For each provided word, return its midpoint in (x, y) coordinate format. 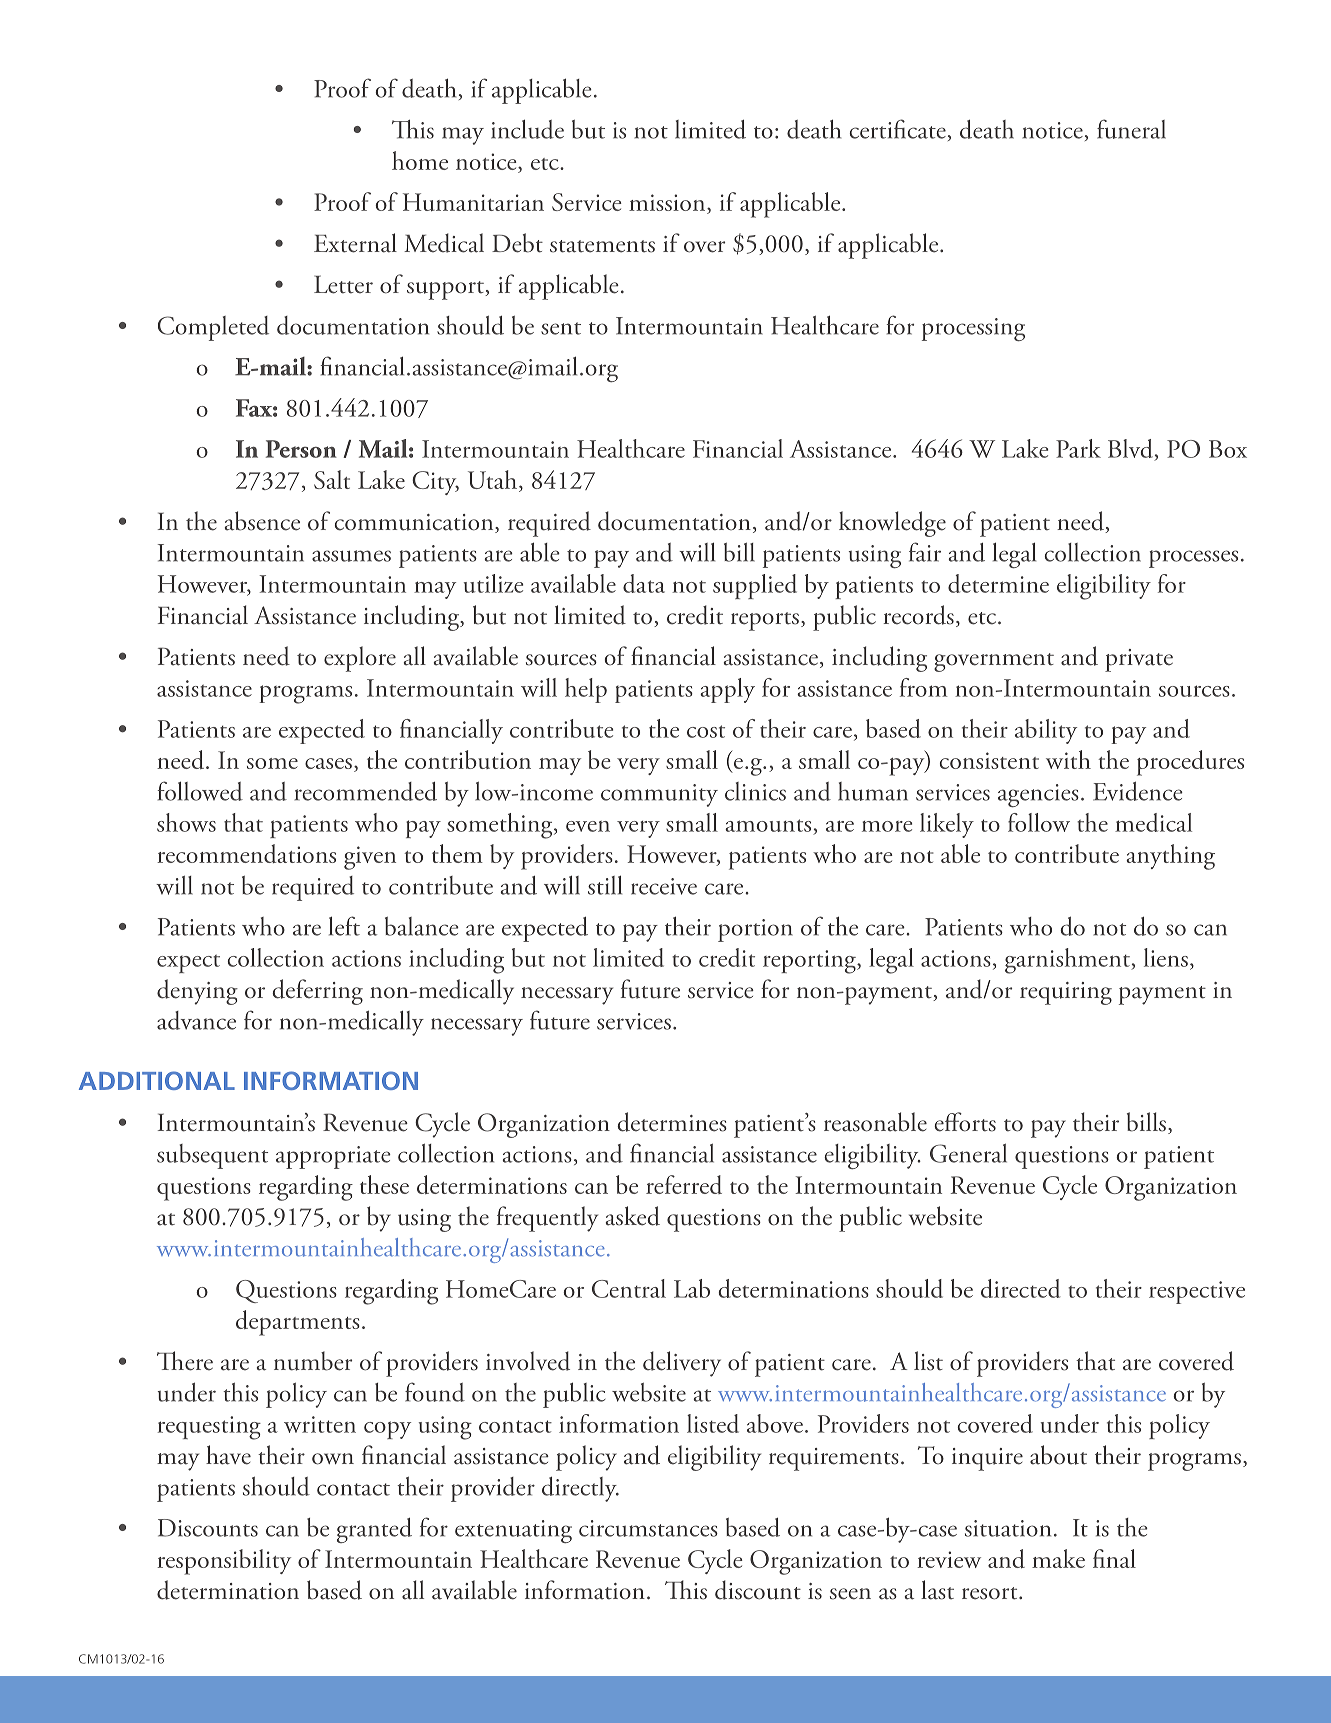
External (355, 243)
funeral (1131, 129)
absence (262, 521)
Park (1078, 448)
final (1114, 1558)
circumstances (648, 1528)
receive (664, 886)
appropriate (333, 1157)
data (644, 583)
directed (1020, 1288)
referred (684, 1184)
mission (668, 204)
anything (1170, 857)
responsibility (224, 1562)
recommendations (246, 853)
